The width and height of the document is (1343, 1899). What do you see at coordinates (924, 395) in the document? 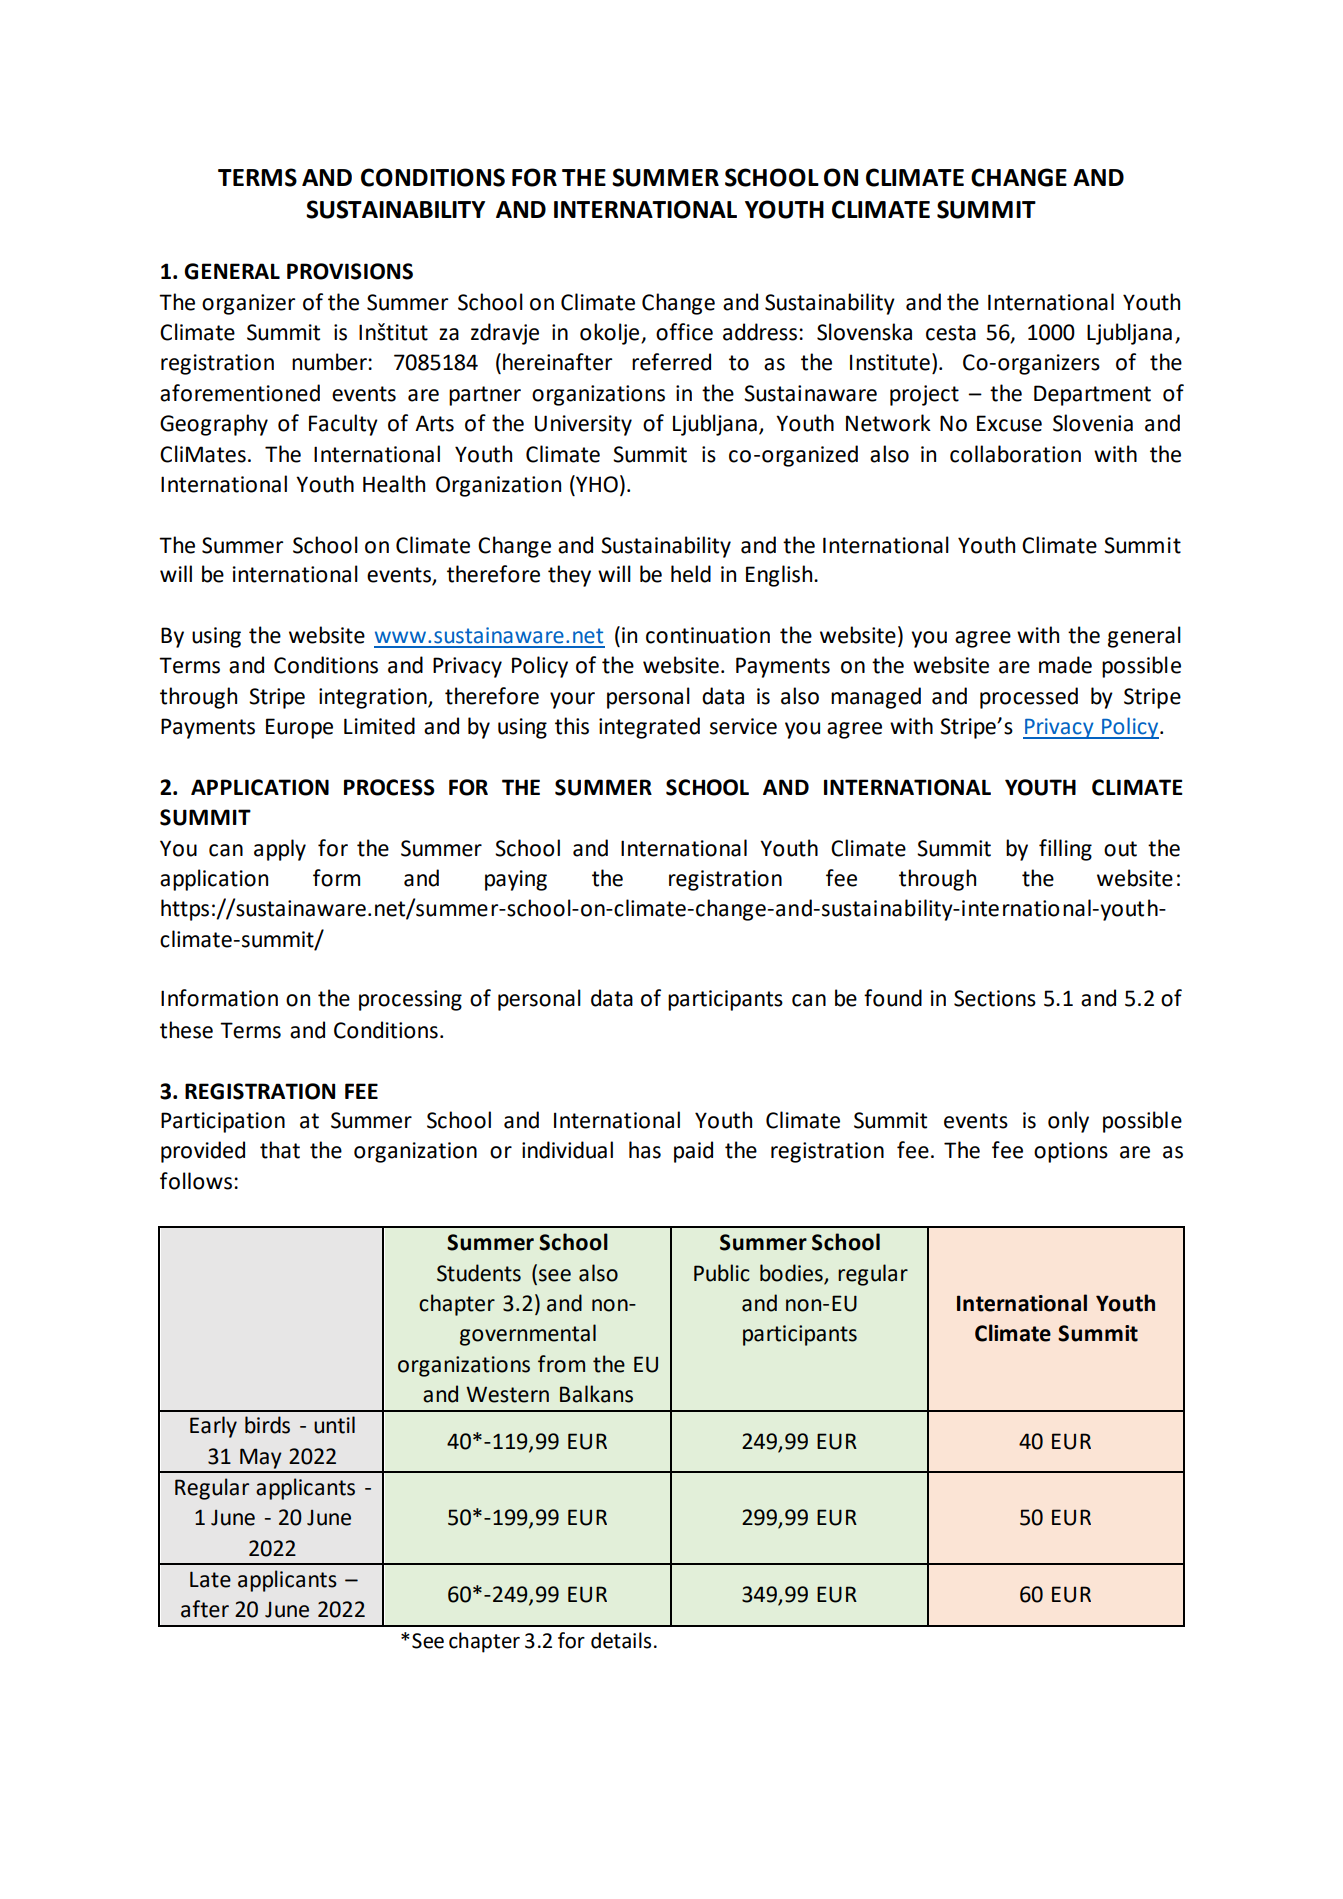
I see `project` at bounding box center [924, 395].
